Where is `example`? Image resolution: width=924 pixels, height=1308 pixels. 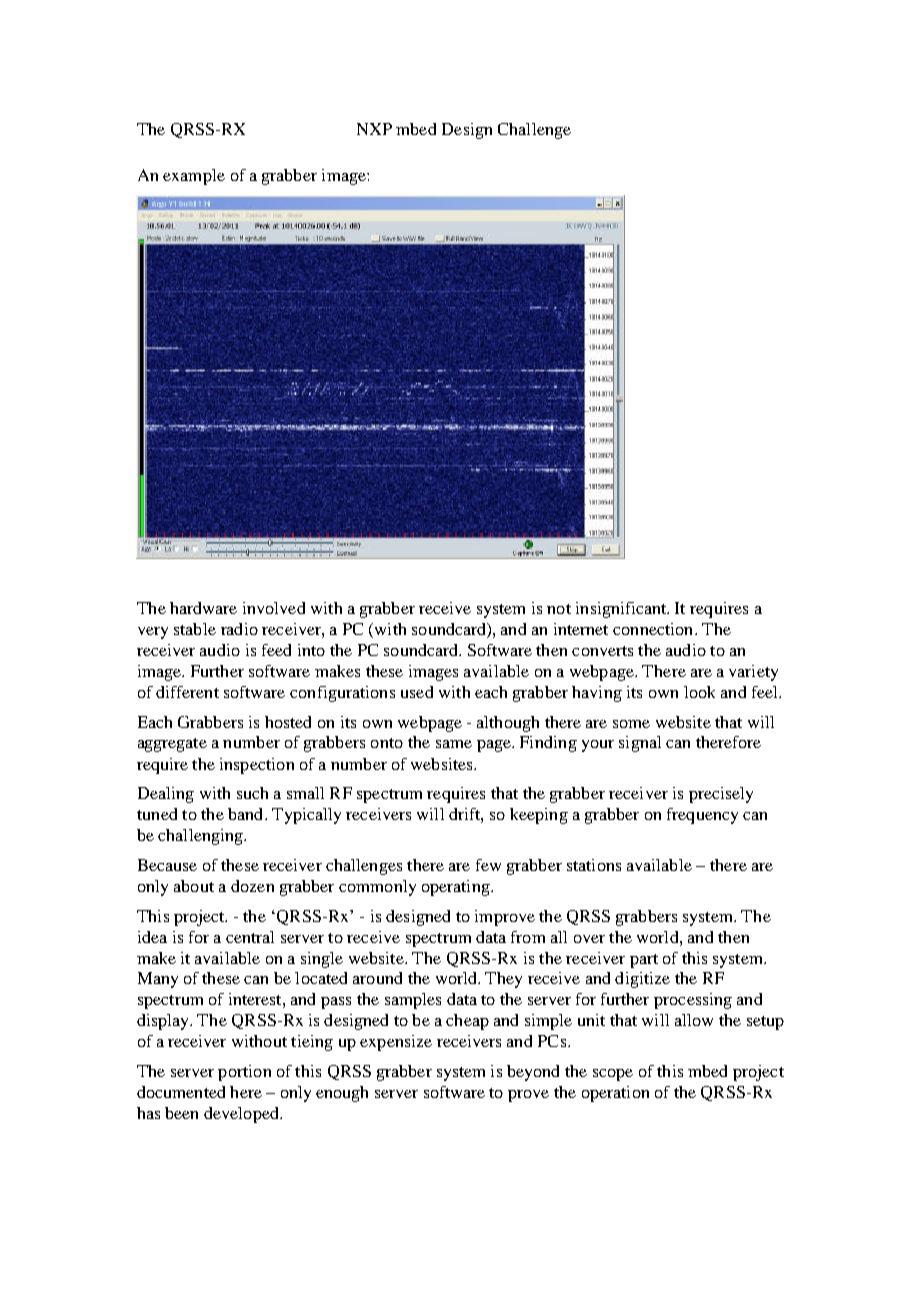 example is located at coordinates (194, 177).
